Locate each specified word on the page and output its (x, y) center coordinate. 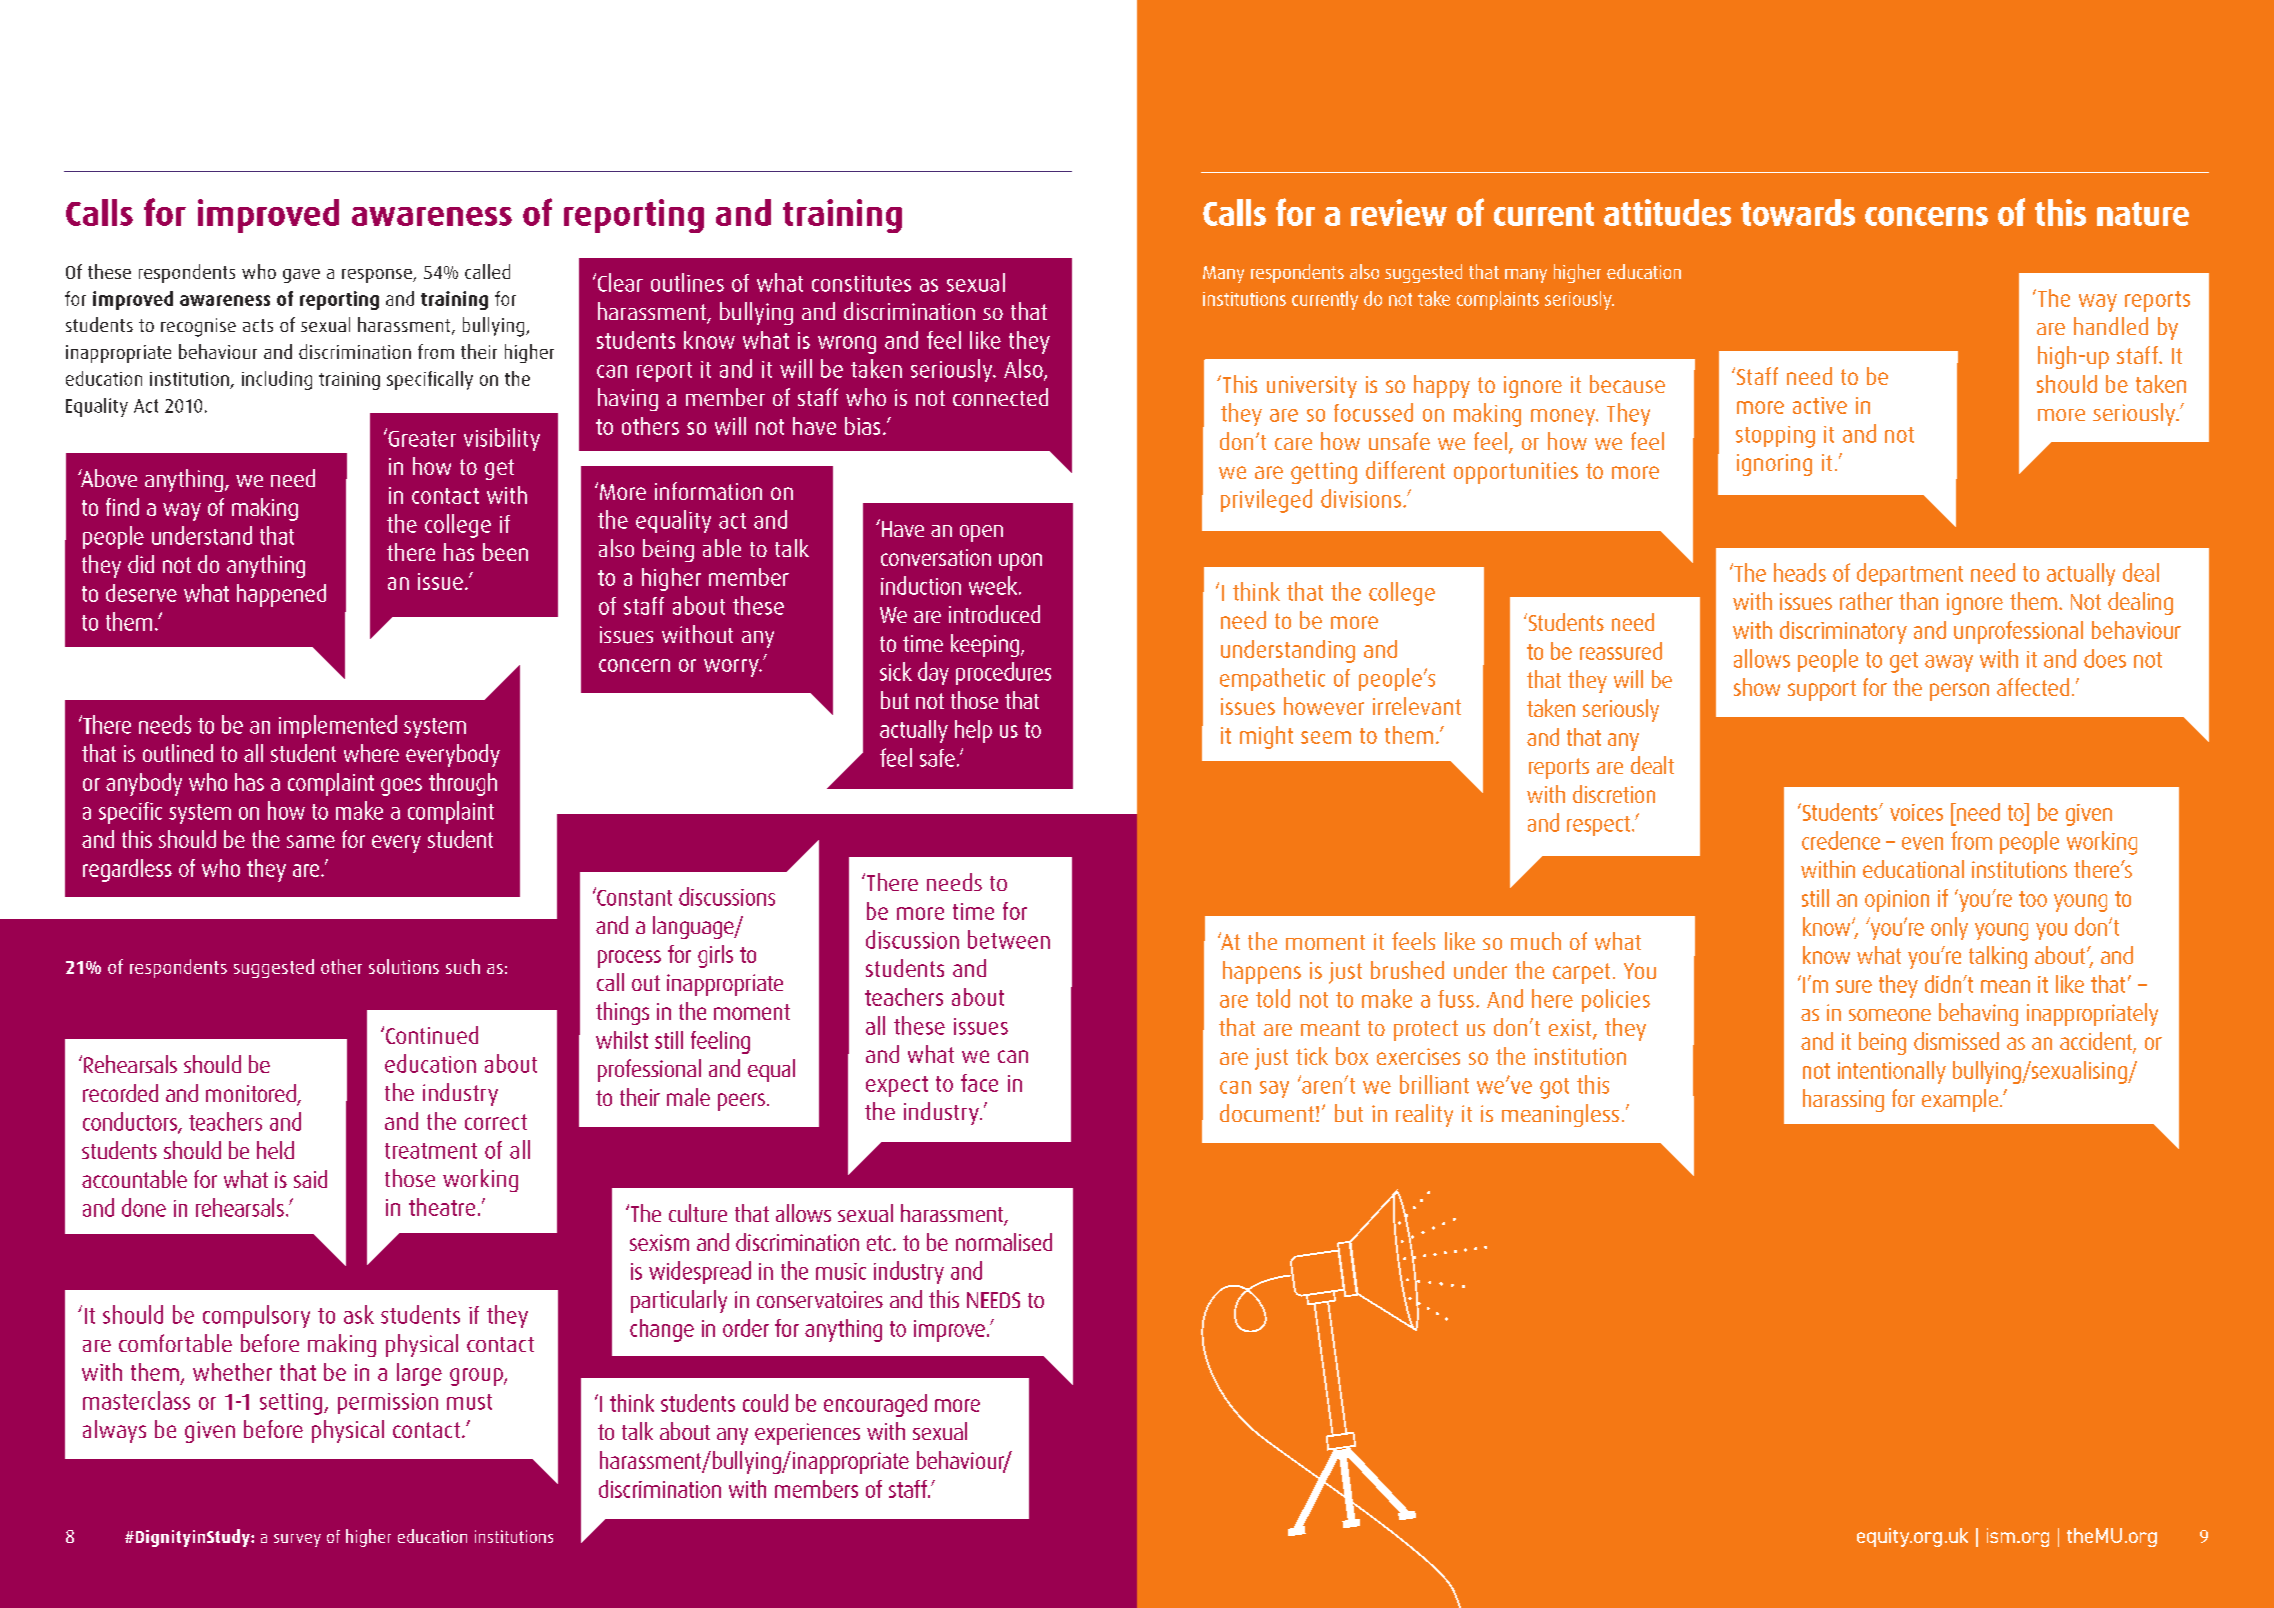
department (1910, 574)
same (311, 841)
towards (1798, 212)
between (1009, 939)
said (310, 1179)
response (378, 276)
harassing (1843, 1100)
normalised (1004, 1242)
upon (1020, 562)
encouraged (875, 1405)
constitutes (861, 283)
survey (297, 1540)
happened (281, 595)
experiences (807, 1434)
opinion (1897, 901)
